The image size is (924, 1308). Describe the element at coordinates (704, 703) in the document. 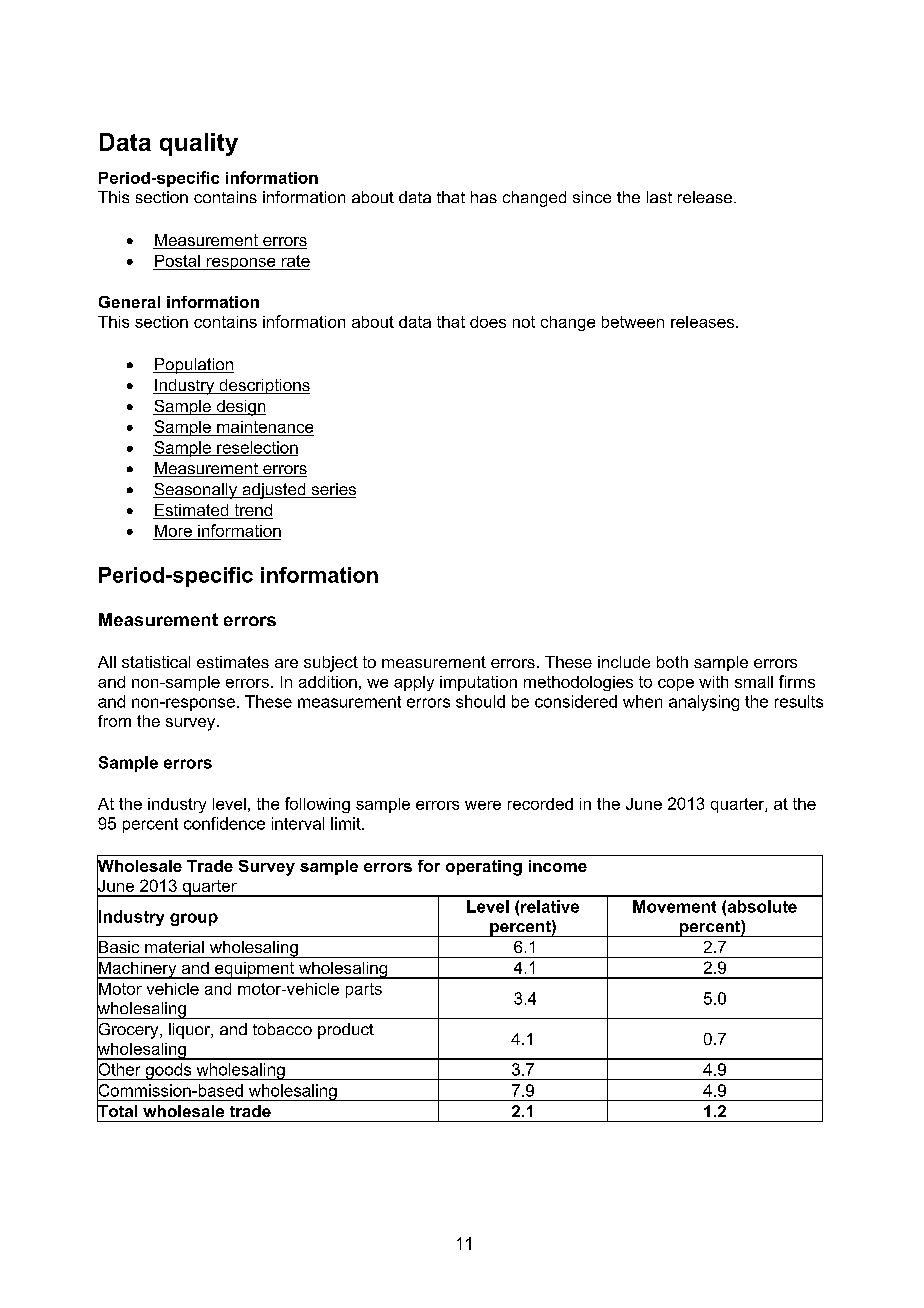

I see `analysing` at that location.
